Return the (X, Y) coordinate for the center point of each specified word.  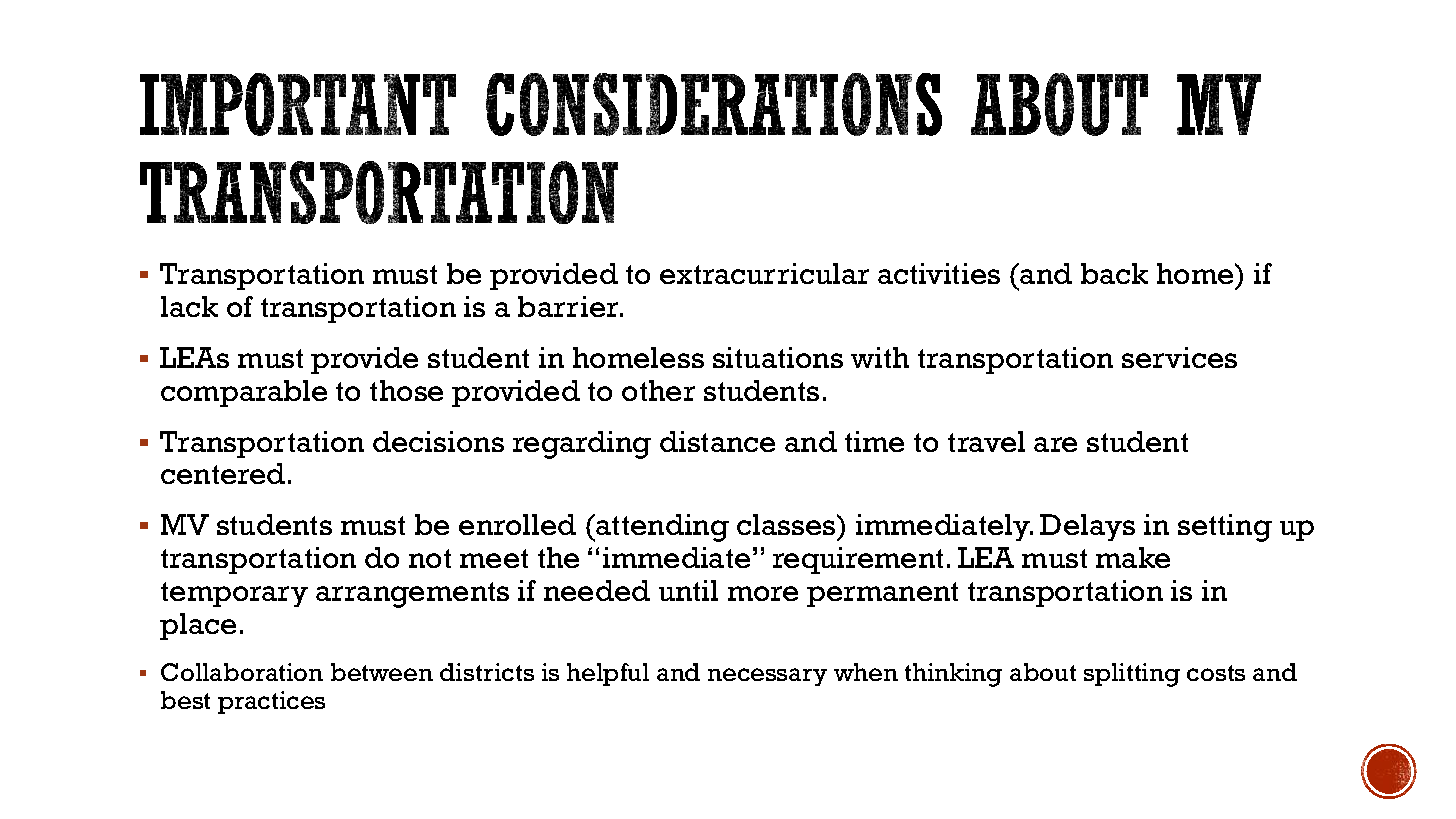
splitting (1132, 675)
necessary (767, 677)
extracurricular (764, 273)
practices (271, 702)
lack (189, 306)
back (1114, 273)
